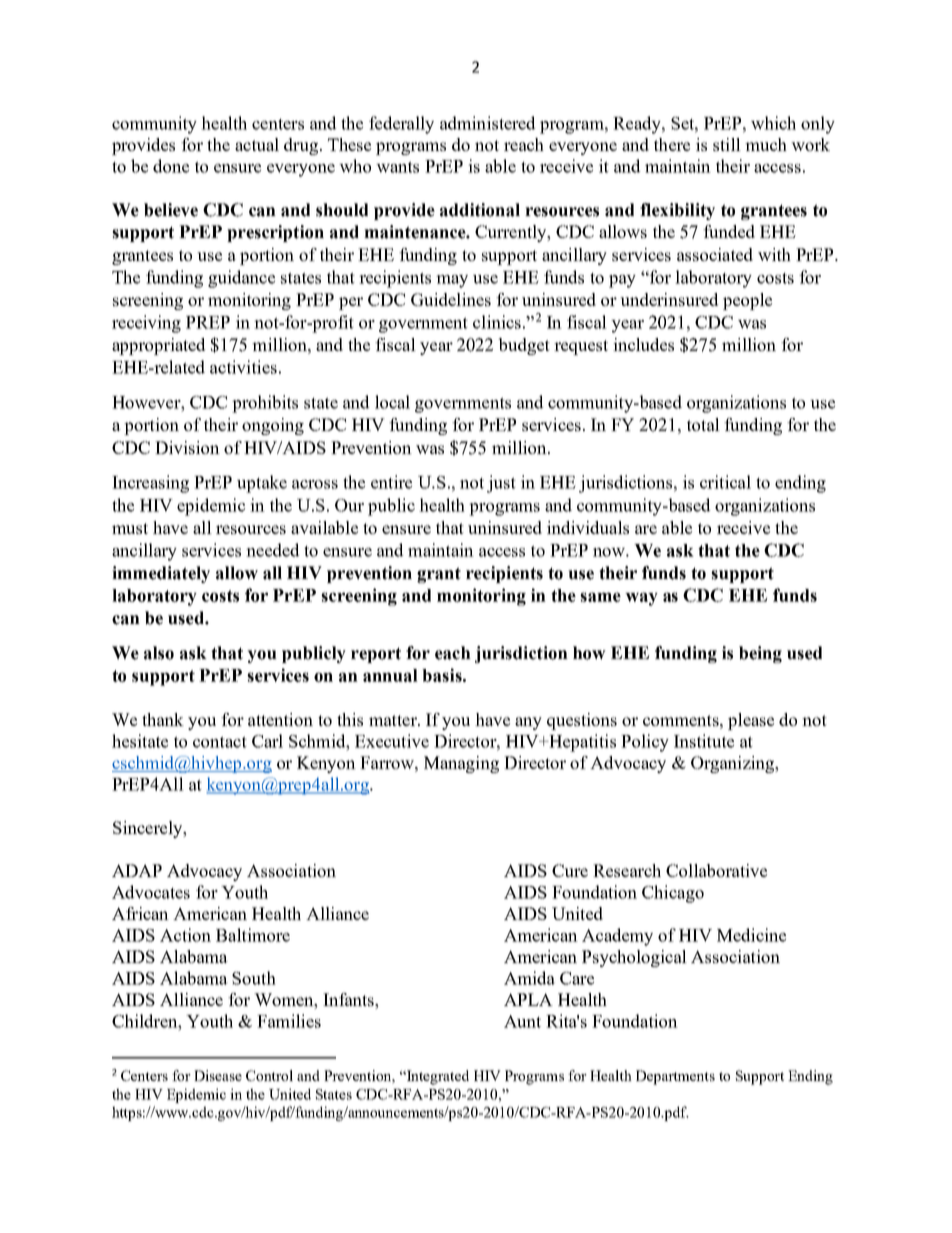 The image size is (952, 1233). I want to click on administered, so click(487, 123).
